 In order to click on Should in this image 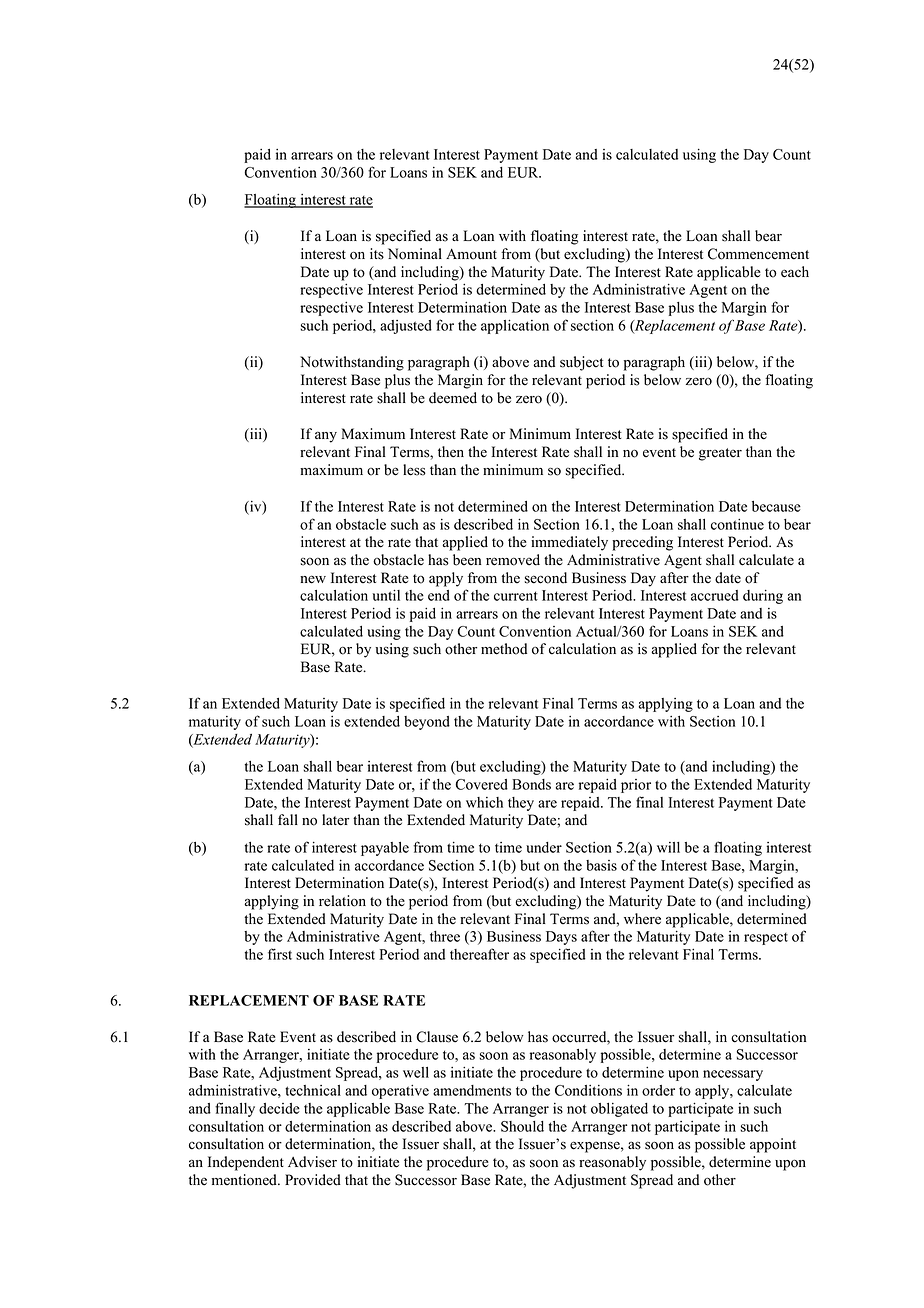, I will do `click(522, 1126)`.
